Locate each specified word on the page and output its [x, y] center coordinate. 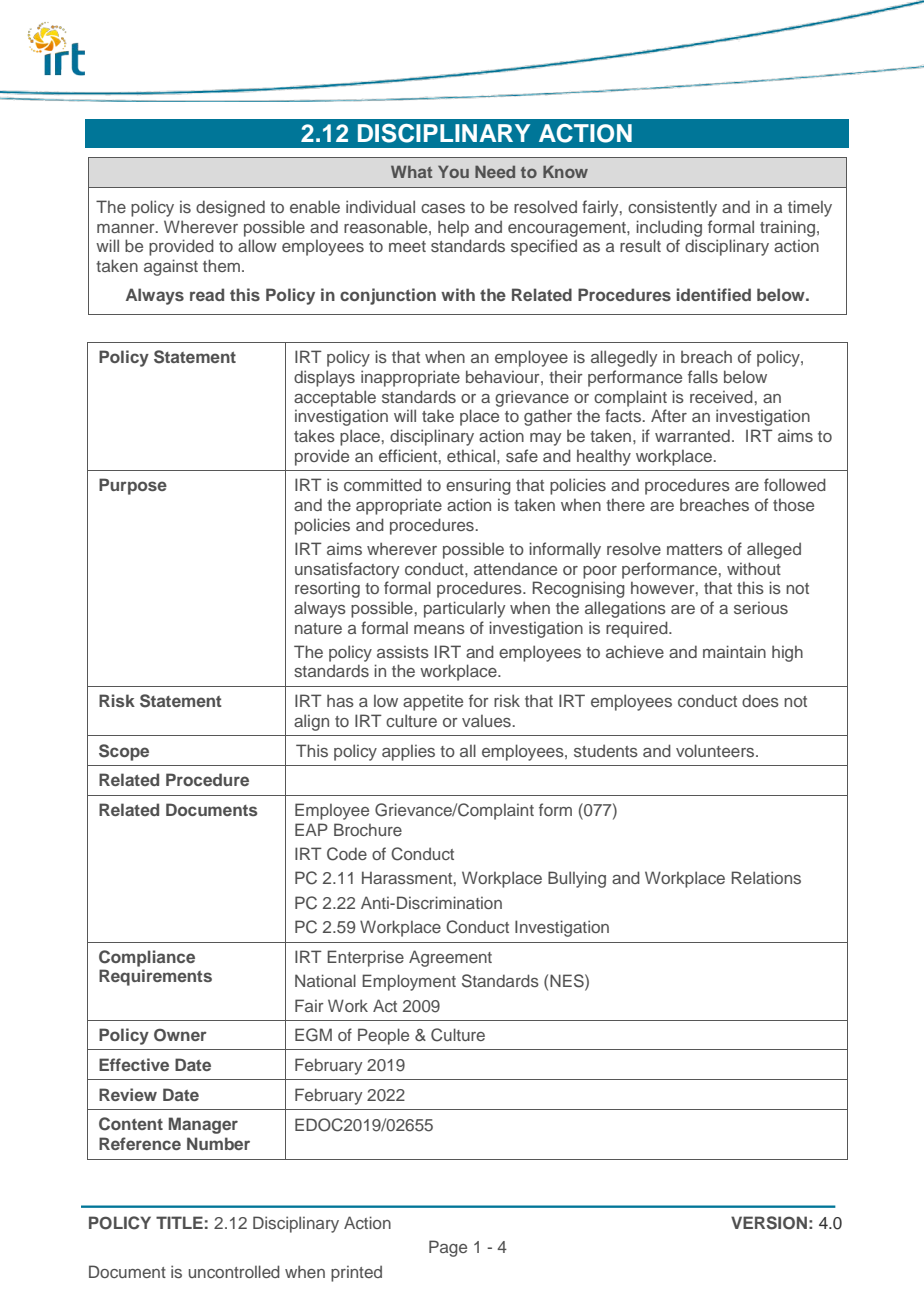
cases [443, 208]
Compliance [147, 958]
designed [230, 208]
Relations [766, 877]
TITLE [179, 1222]
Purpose [133, 486]
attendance [515, 568]
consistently [672, 209]
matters [695, 549]
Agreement [450, 958]
